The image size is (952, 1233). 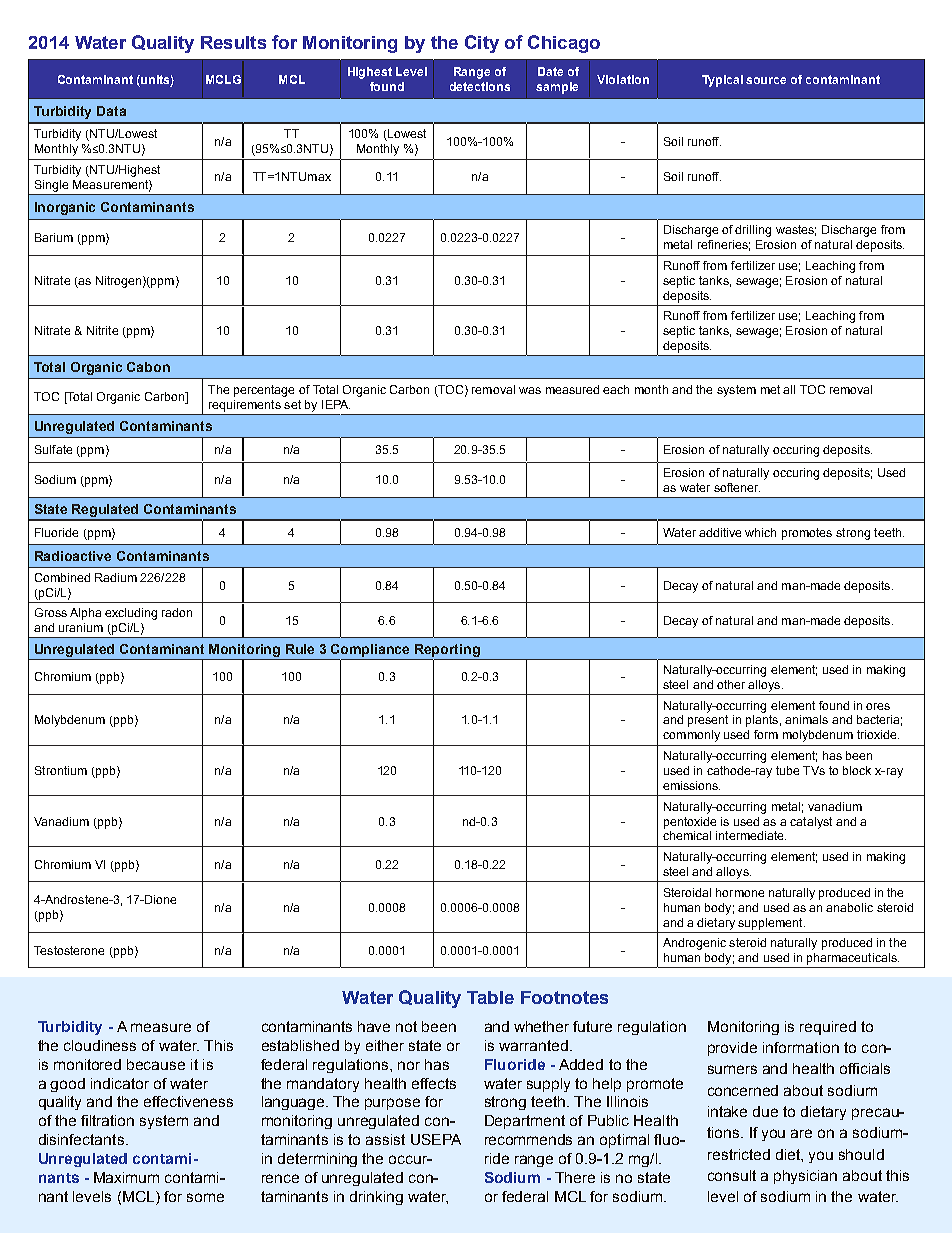 What do you see at coordinates (805, 1177) in the screenshot?
I see `physician` at bounding box center [805, 1177].
